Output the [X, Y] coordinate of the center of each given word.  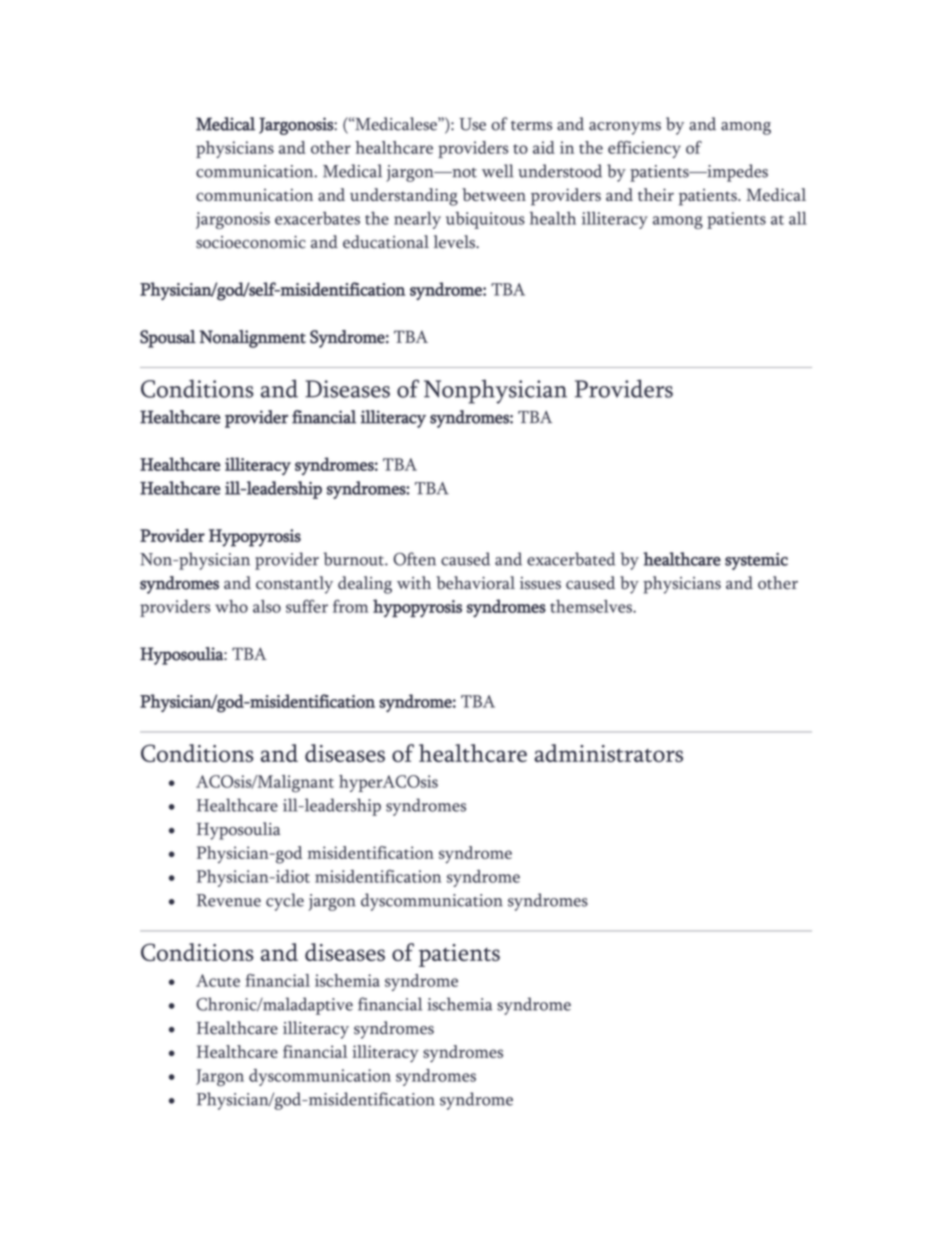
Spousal [168, 339]
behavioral [475, 583]
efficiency [644, 149]
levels [455, 242]
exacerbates [317, 218]
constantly [294, 585]
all [798, 218]
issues [540, 583]
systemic [756, 561]
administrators [608, 753]
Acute [218, 980]
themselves [592, 606]
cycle [285, 902]
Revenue [229, 900]
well [498, 171]
